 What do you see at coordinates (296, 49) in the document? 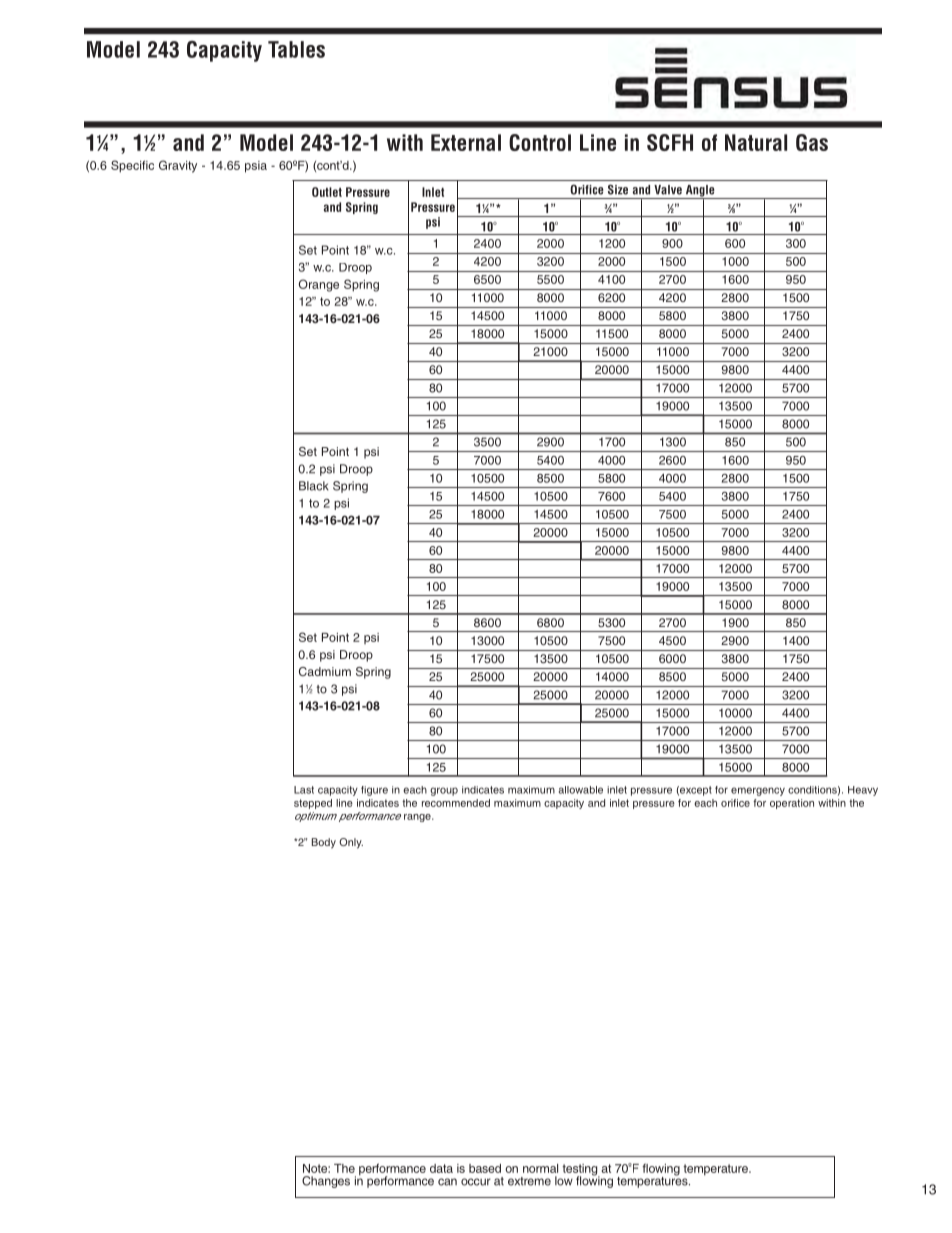
I see `Tables` at bounding box center [296, 49].
